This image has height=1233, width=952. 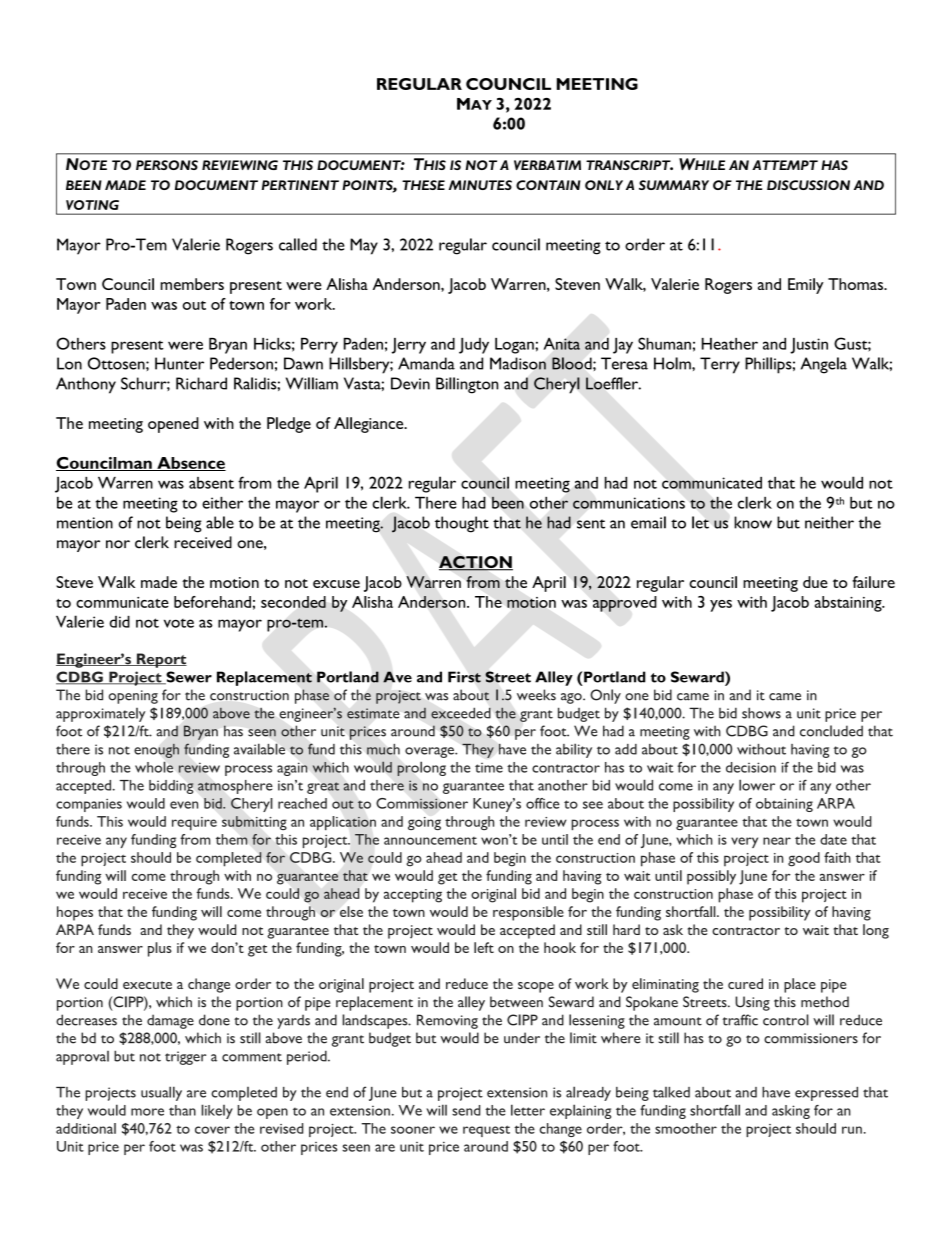 What do you see at coordinates (413, 896) in the image?
I see `accepting` at bounding box center [413, 896].
